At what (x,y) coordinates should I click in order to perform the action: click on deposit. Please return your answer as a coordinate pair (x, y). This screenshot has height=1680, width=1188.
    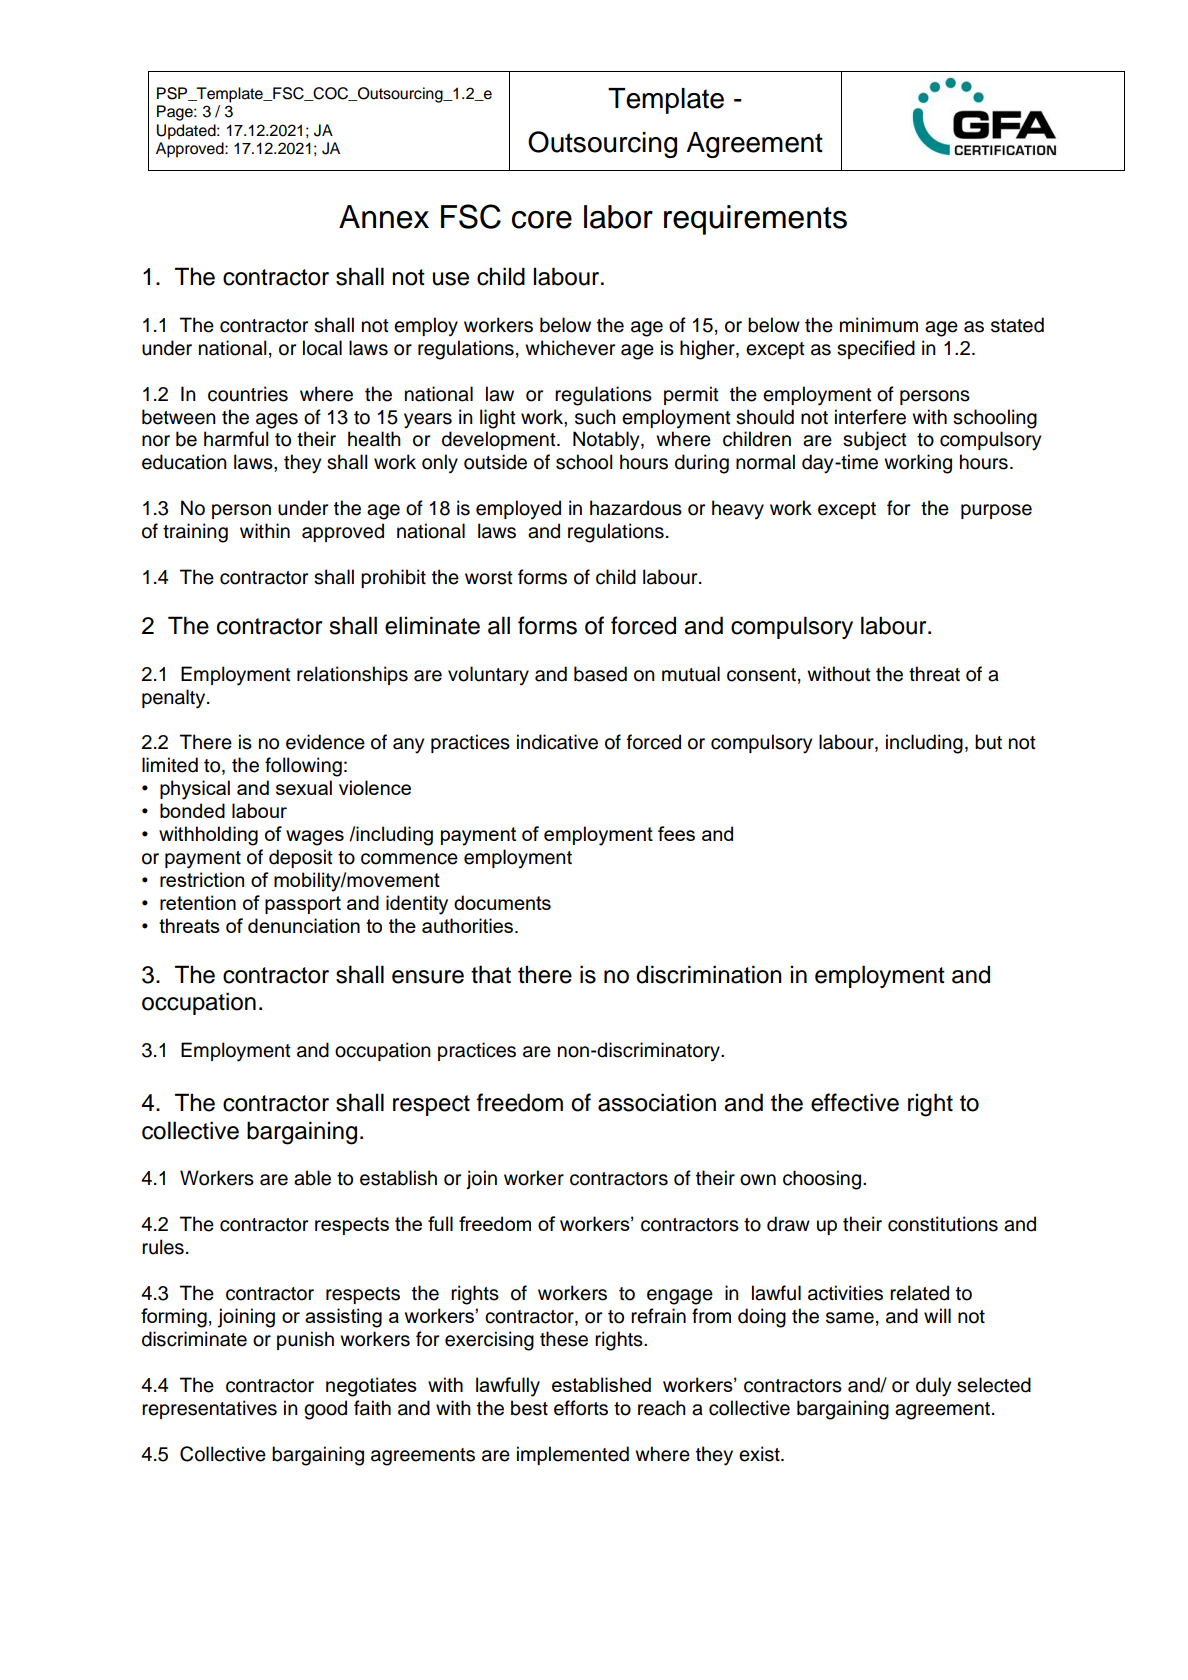
    Looking at the image, I should click on (301, 858).
